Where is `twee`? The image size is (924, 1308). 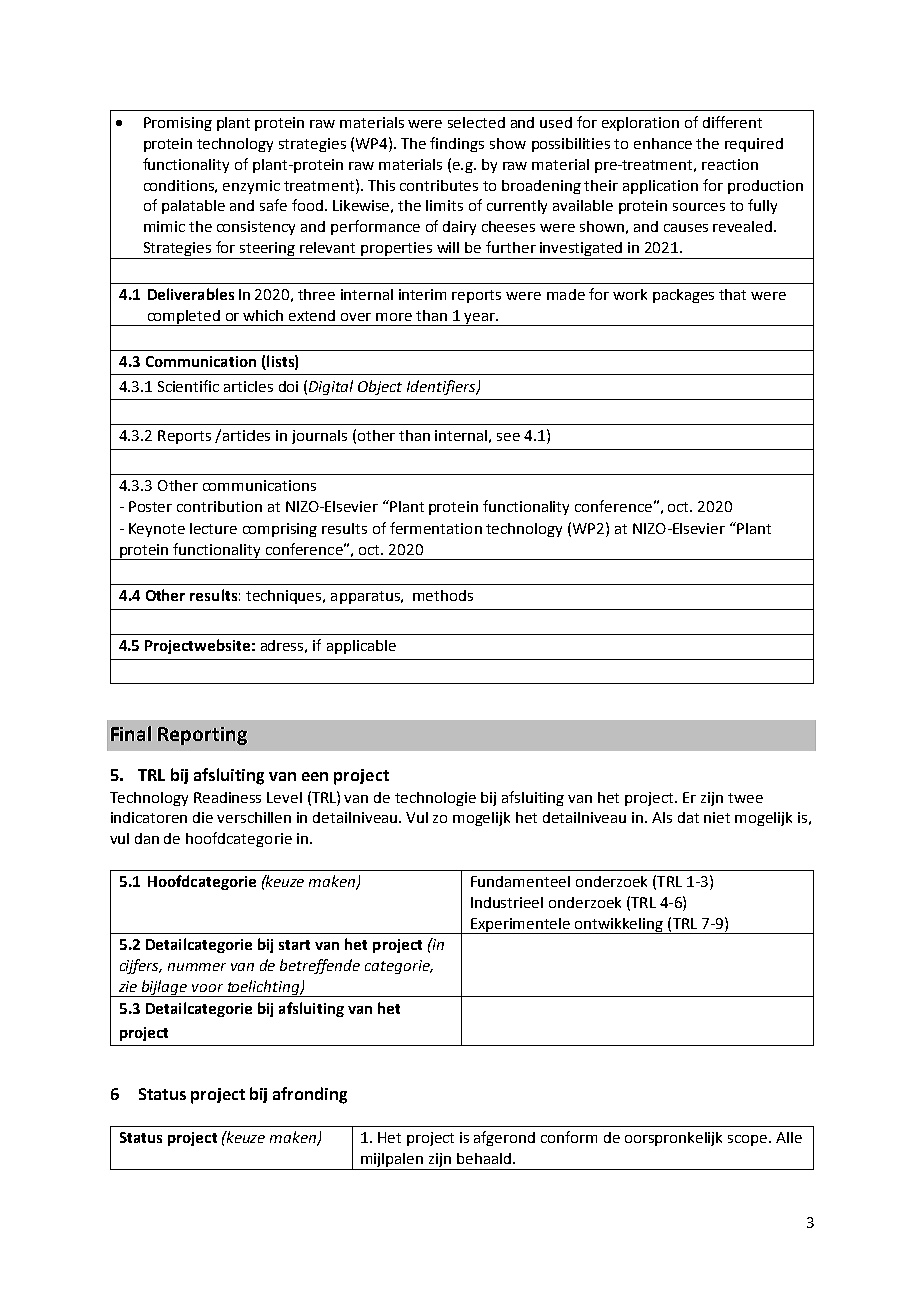
twee is located at coordinates (745, 798).
